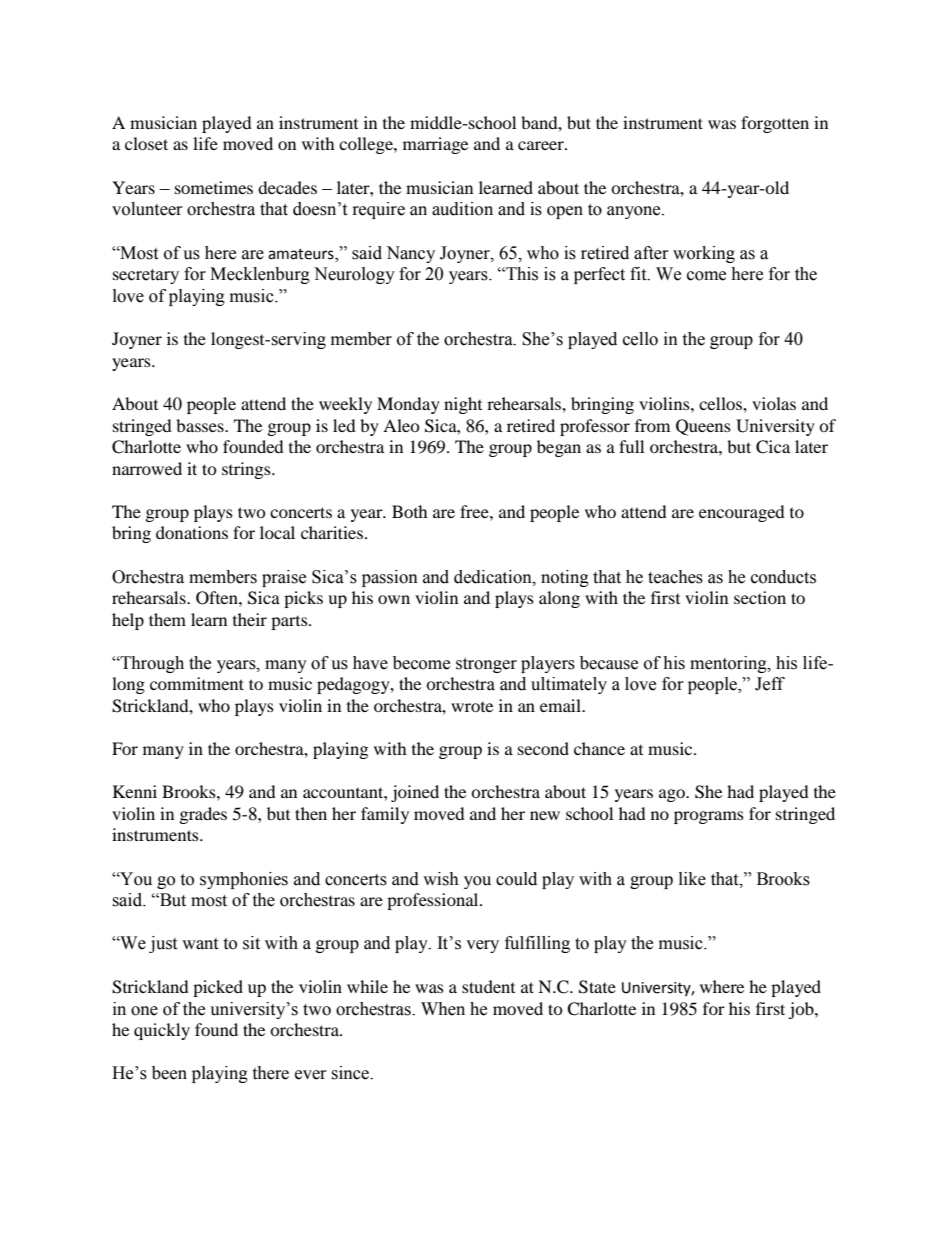  Describe the element at coordinates (802, 1010) in the screenshot. I see `job` at that location.
